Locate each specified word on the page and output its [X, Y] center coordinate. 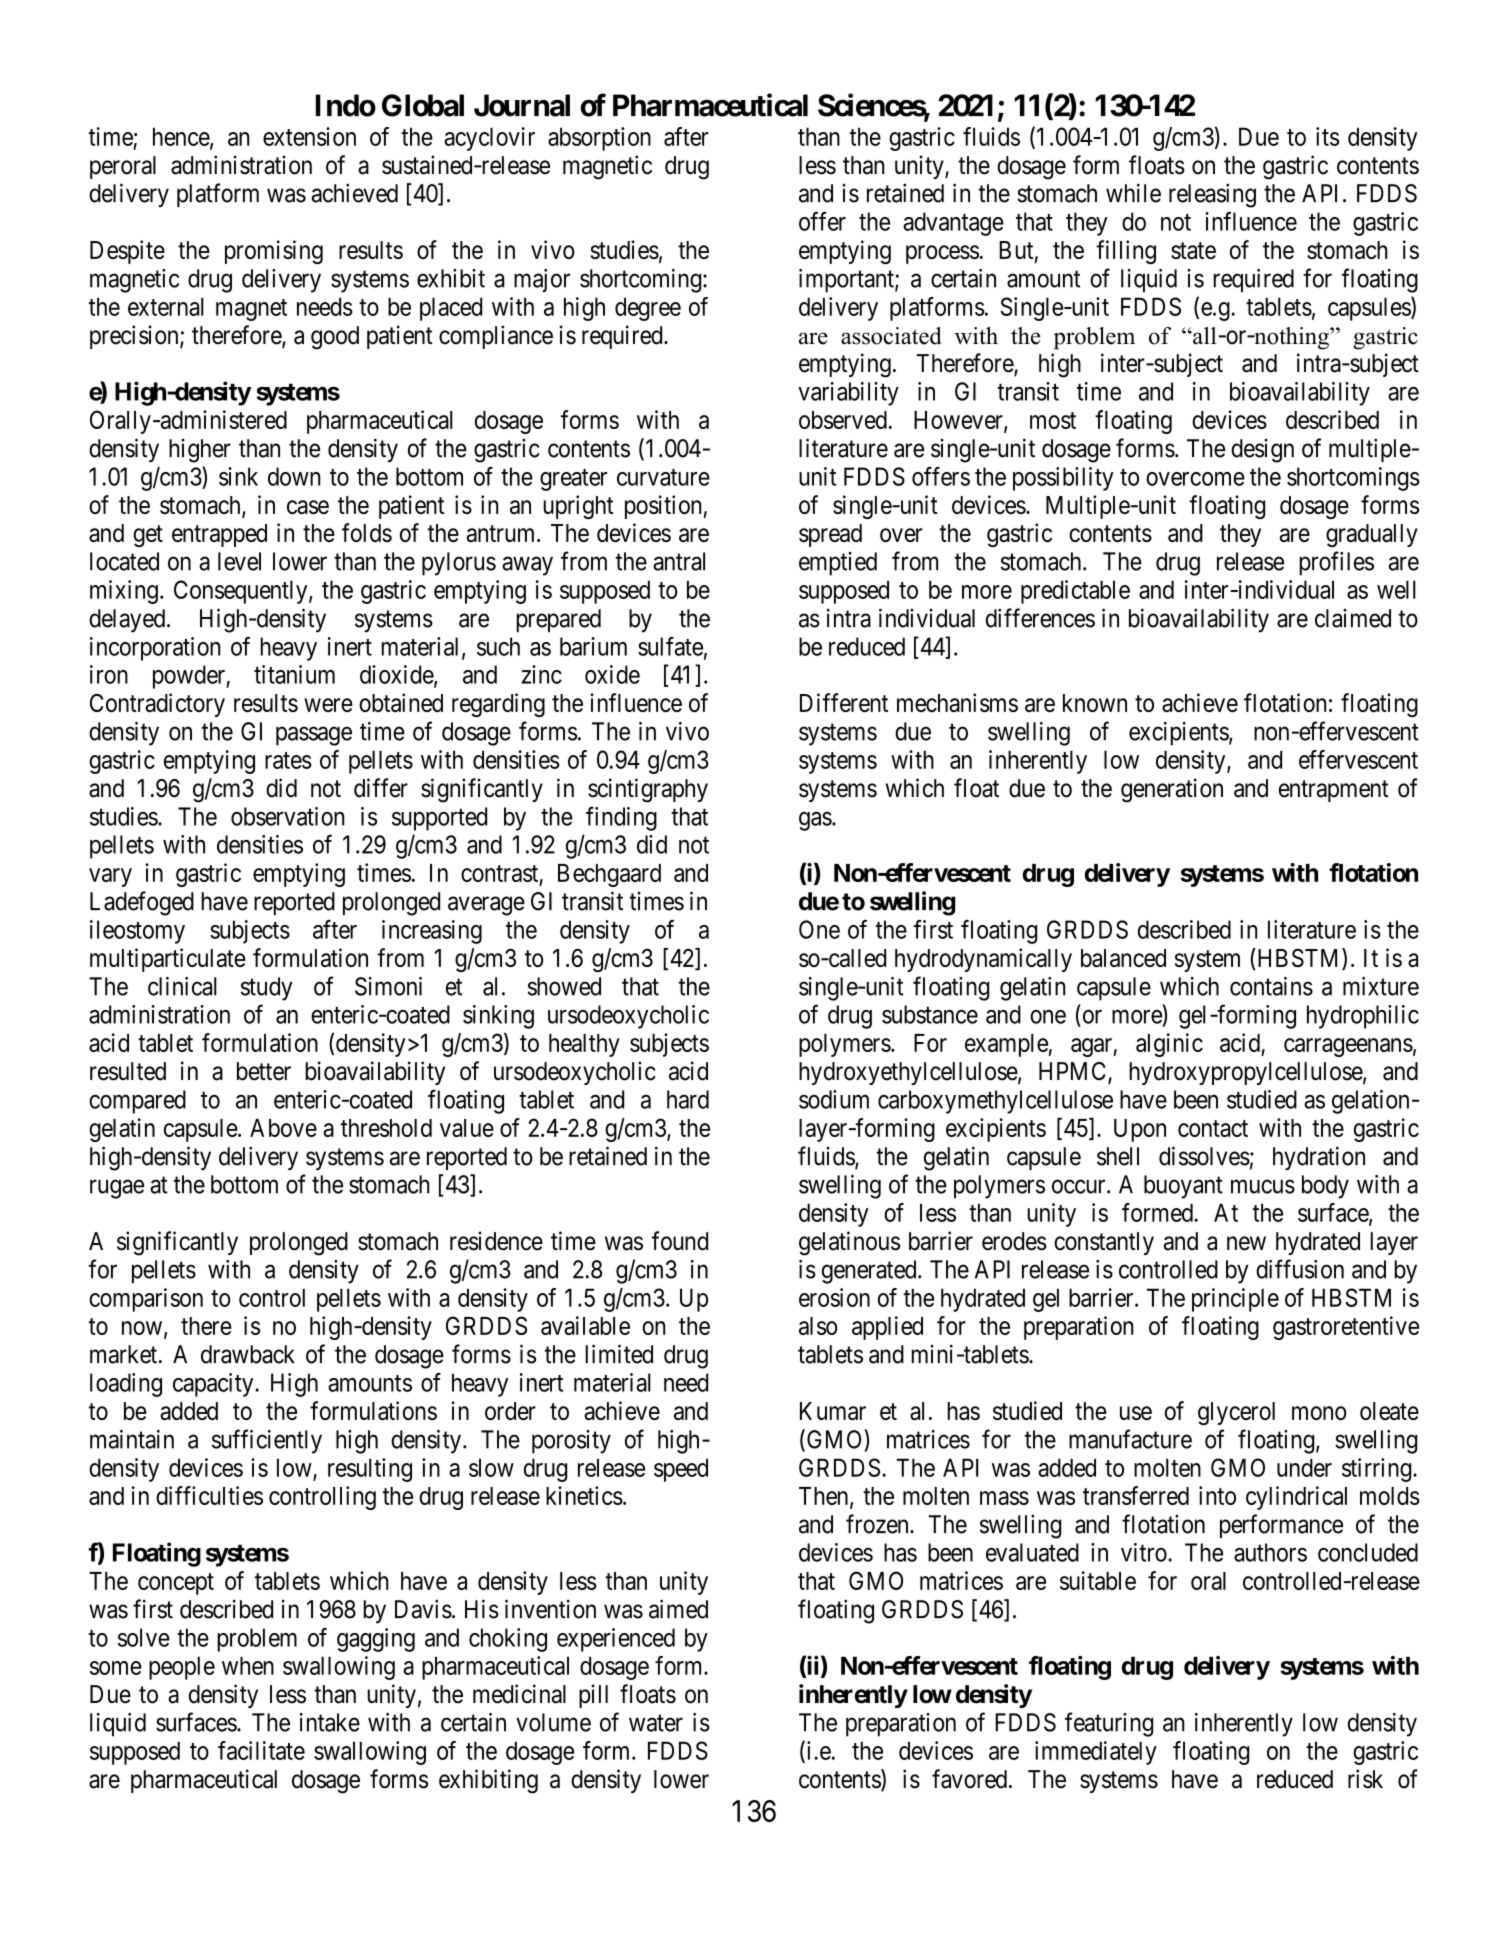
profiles [1336, 563]
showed [564, 986]
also [818, 1326]
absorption [599, 139]
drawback [248, 1354]
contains [1271, 986]
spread [830, 535]
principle [1235, 1300]
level [239, 561]
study [267, 989]
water [656, 1723]
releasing [1212, 195]
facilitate [261, 1750]
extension [309, 136]
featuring [1109, 1724]
